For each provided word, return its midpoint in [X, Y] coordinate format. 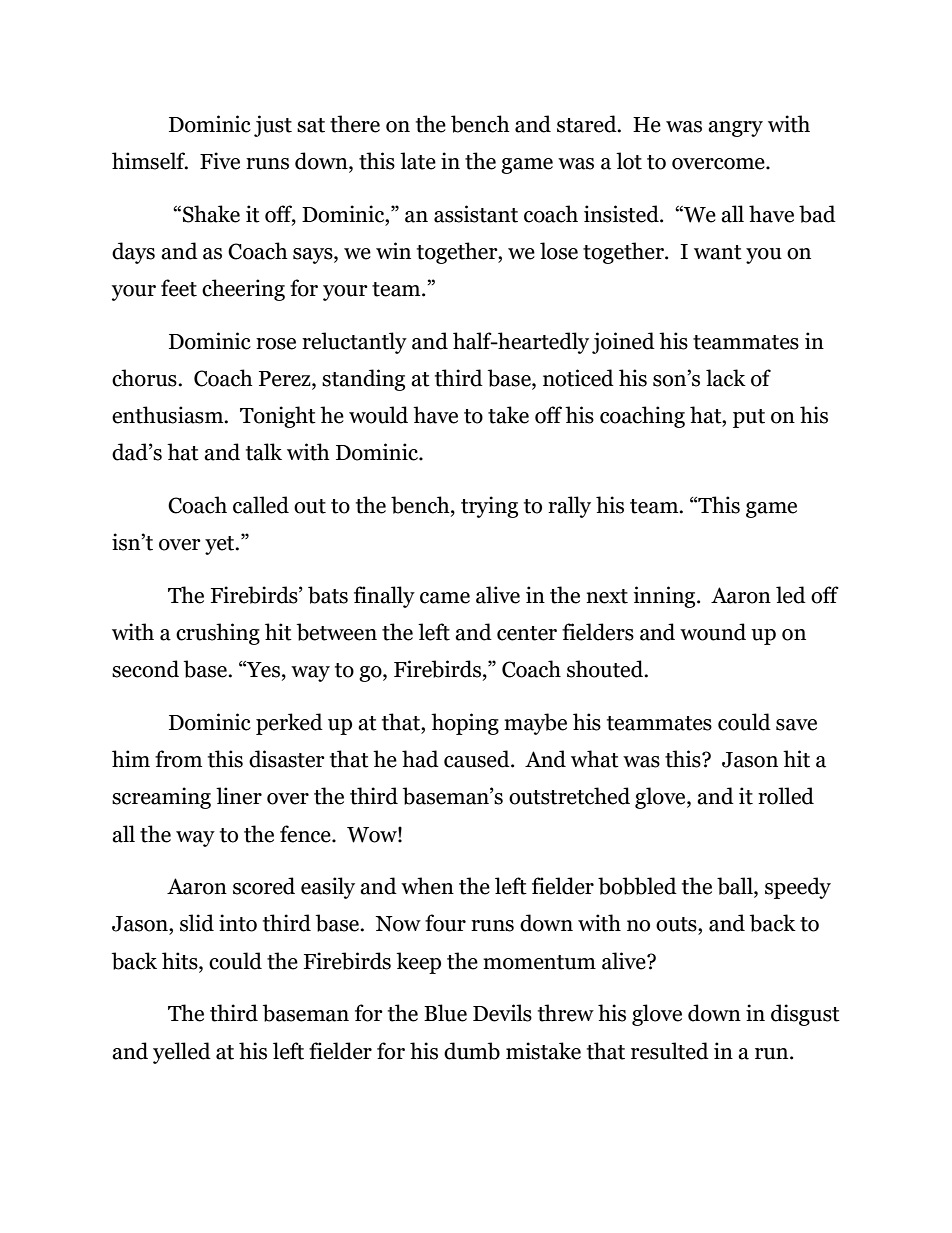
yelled [182, 1053]
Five [220, 161]
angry [735, 129]
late [418, 161]
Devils [502, 1013]
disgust [805, 1015]
